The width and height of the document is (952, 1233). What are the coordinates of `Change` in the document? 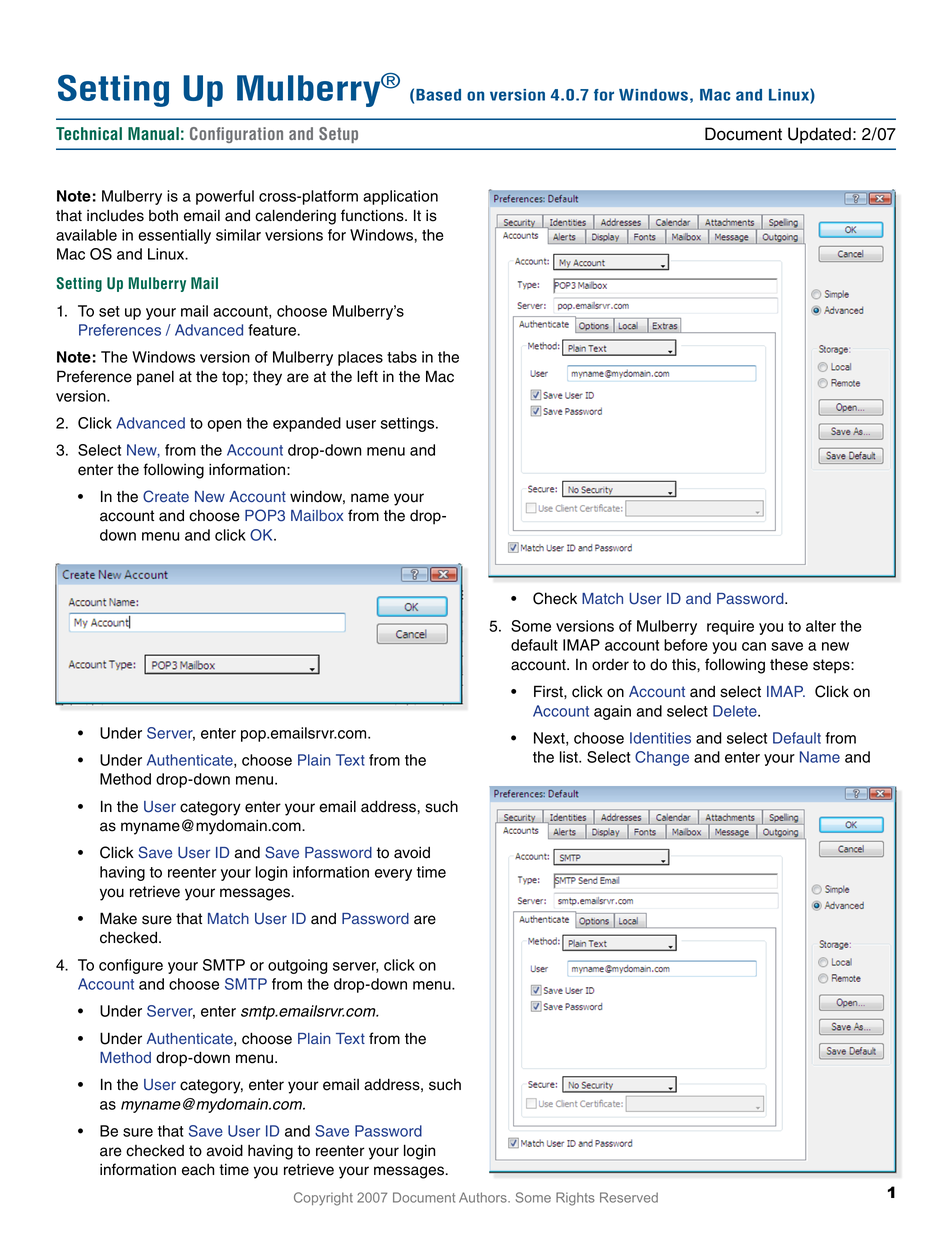 It's located at (662, 758).
